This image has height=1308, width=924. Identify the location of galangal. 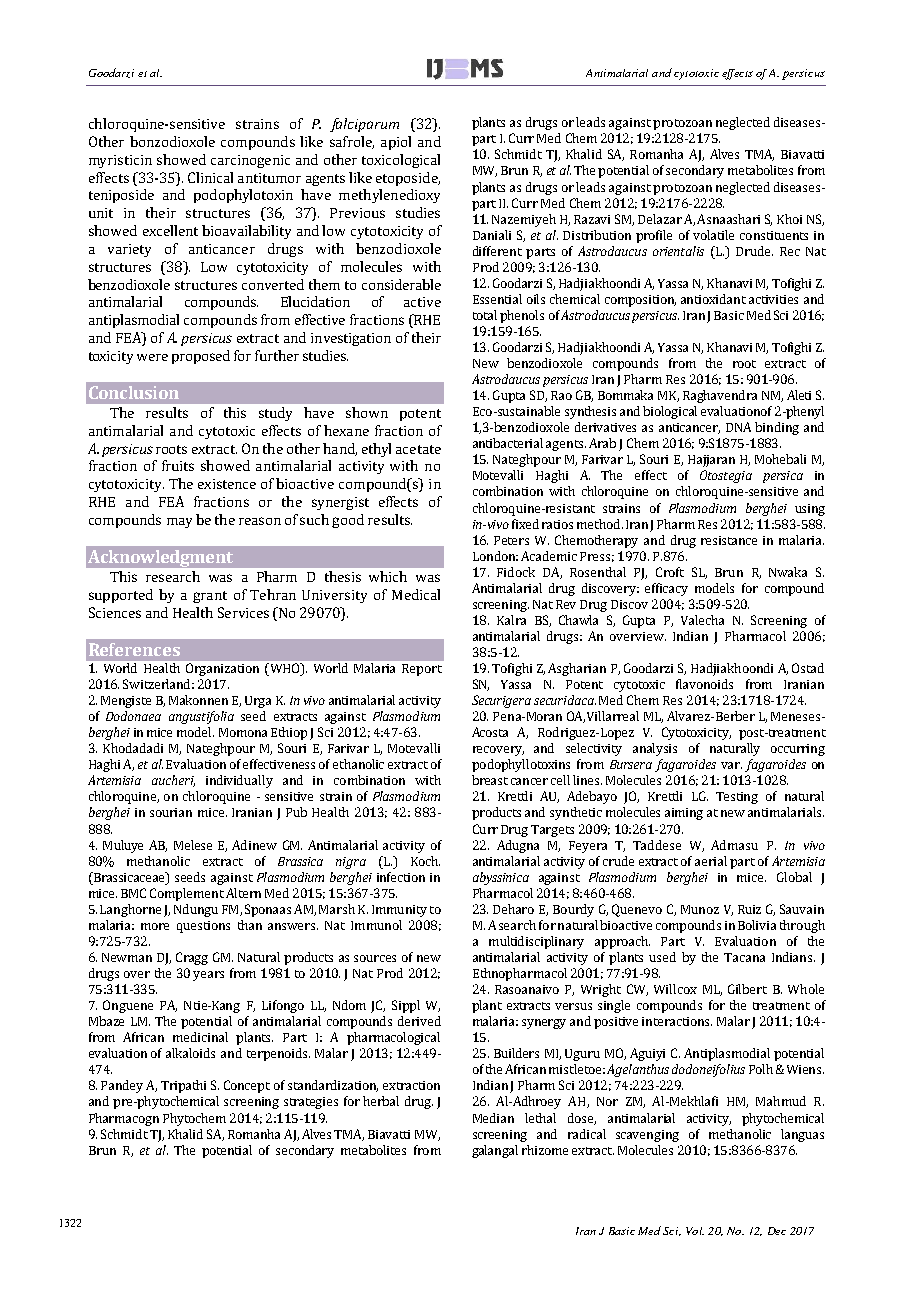
(495, 1151).
